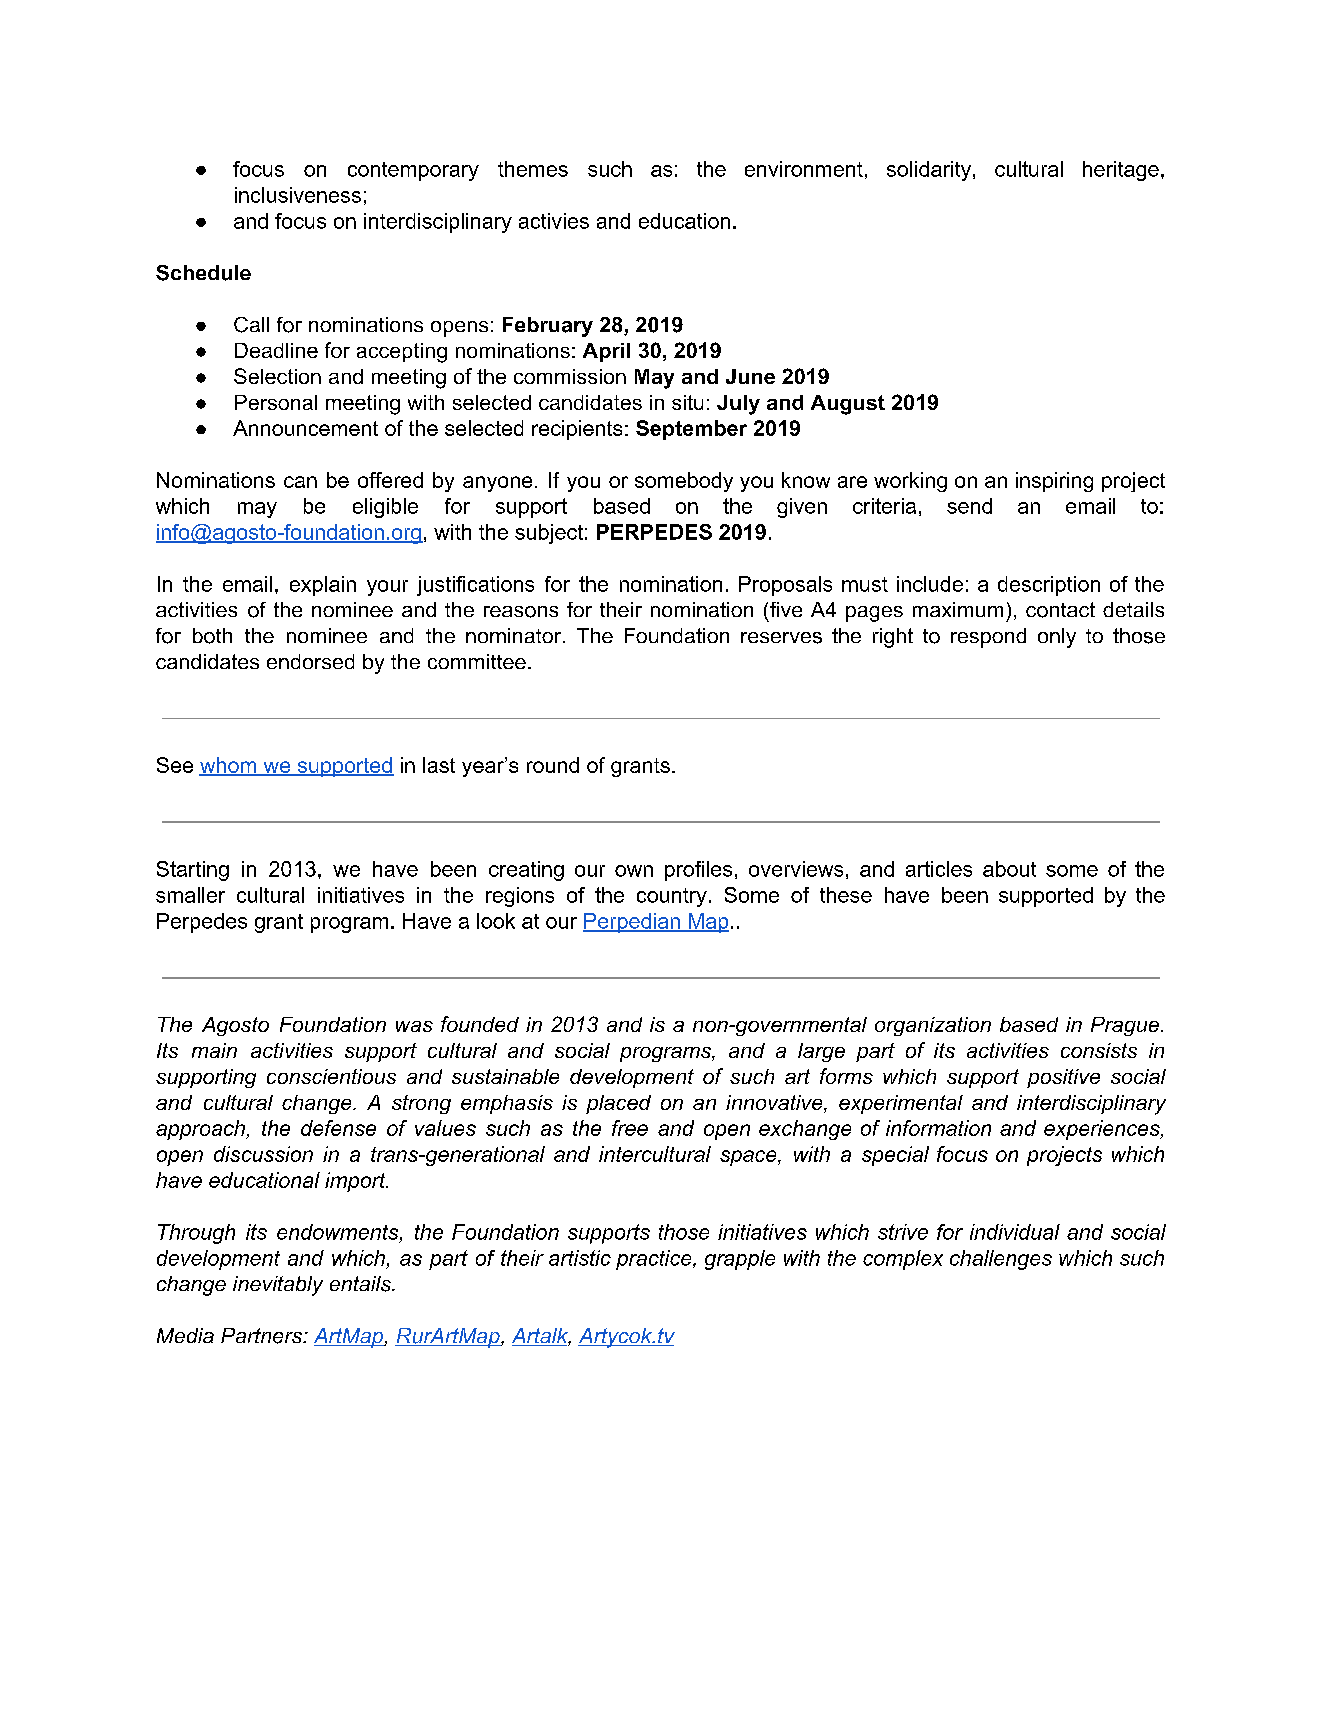 The height and width of the screenshot is (1711, 1322). What do you see at coordinates (229, 766) in the screenshot?
I see `whom` at bounding box center [229, 766].
